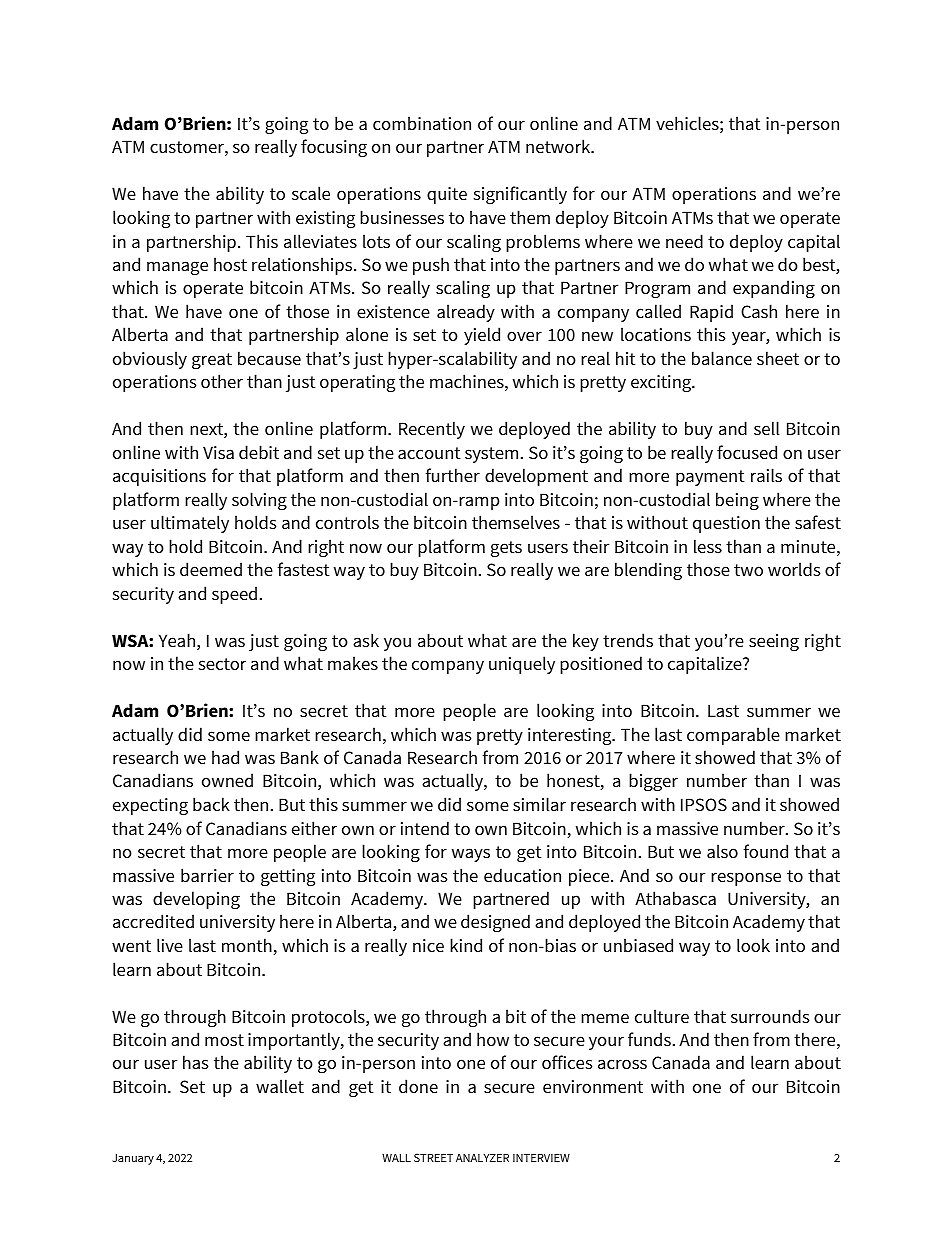 The height and width of the screenshot is (1233, 952). What do you see at coordinates (447, 195) in the screenshot?
I see `quite` at bounding box center [447, 195].
